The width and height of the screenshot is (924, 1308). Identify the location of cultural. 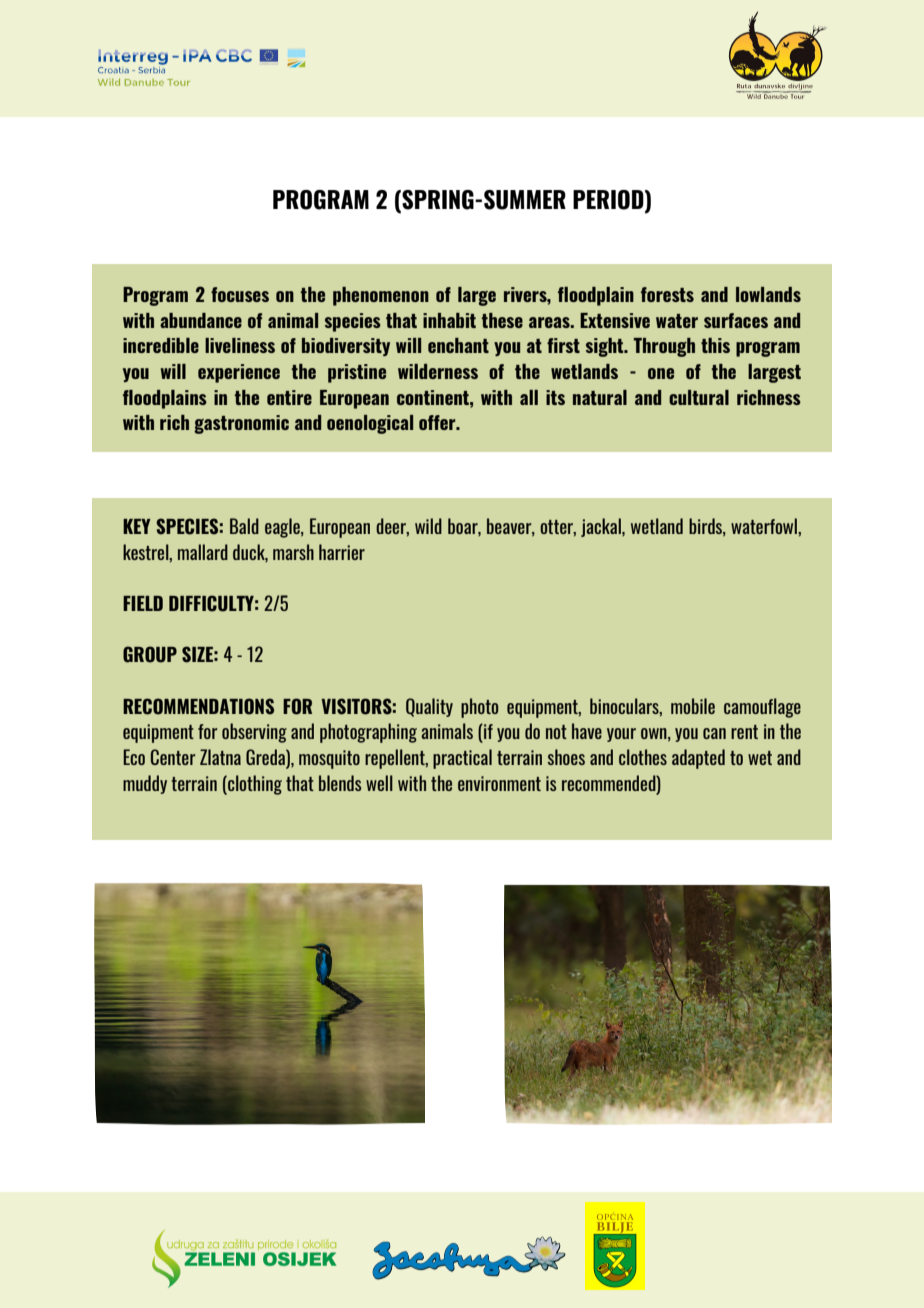
(699, 397).
